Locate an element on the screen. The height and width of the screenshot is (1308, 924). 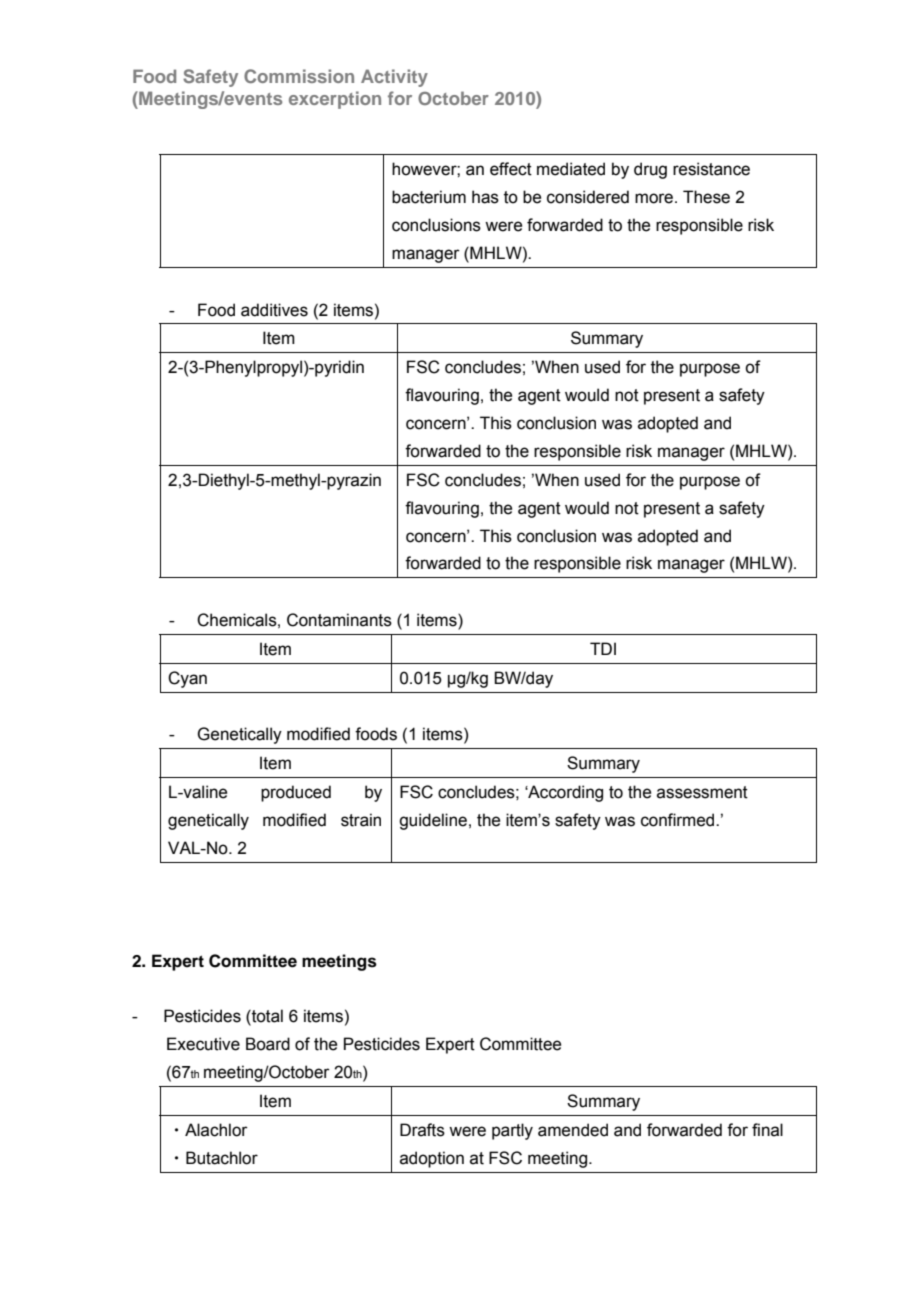
partly is located at coordinates (512, 1131).
